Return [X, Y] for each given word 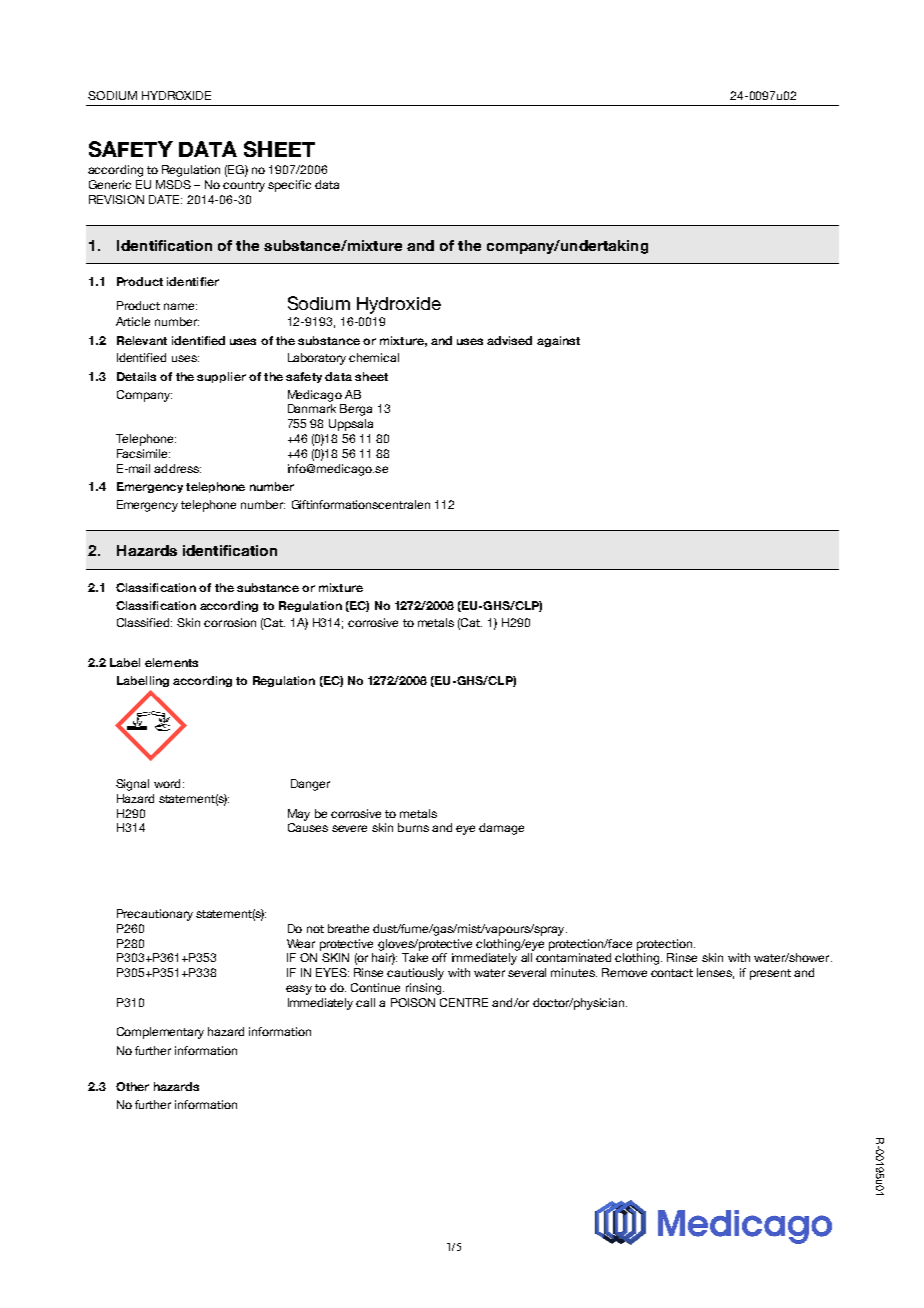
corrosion [230, 622]
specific [289, 186]
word [167, 783]
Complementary [160, 1033]
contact [672, 973]
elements [171, 662]
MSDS [173, 184]
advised [509, 340]
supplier [221, 377]
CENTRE [464, 1002]
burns [413, 827]
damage [501, 829]
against [558, 341]
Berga [356, 410]
